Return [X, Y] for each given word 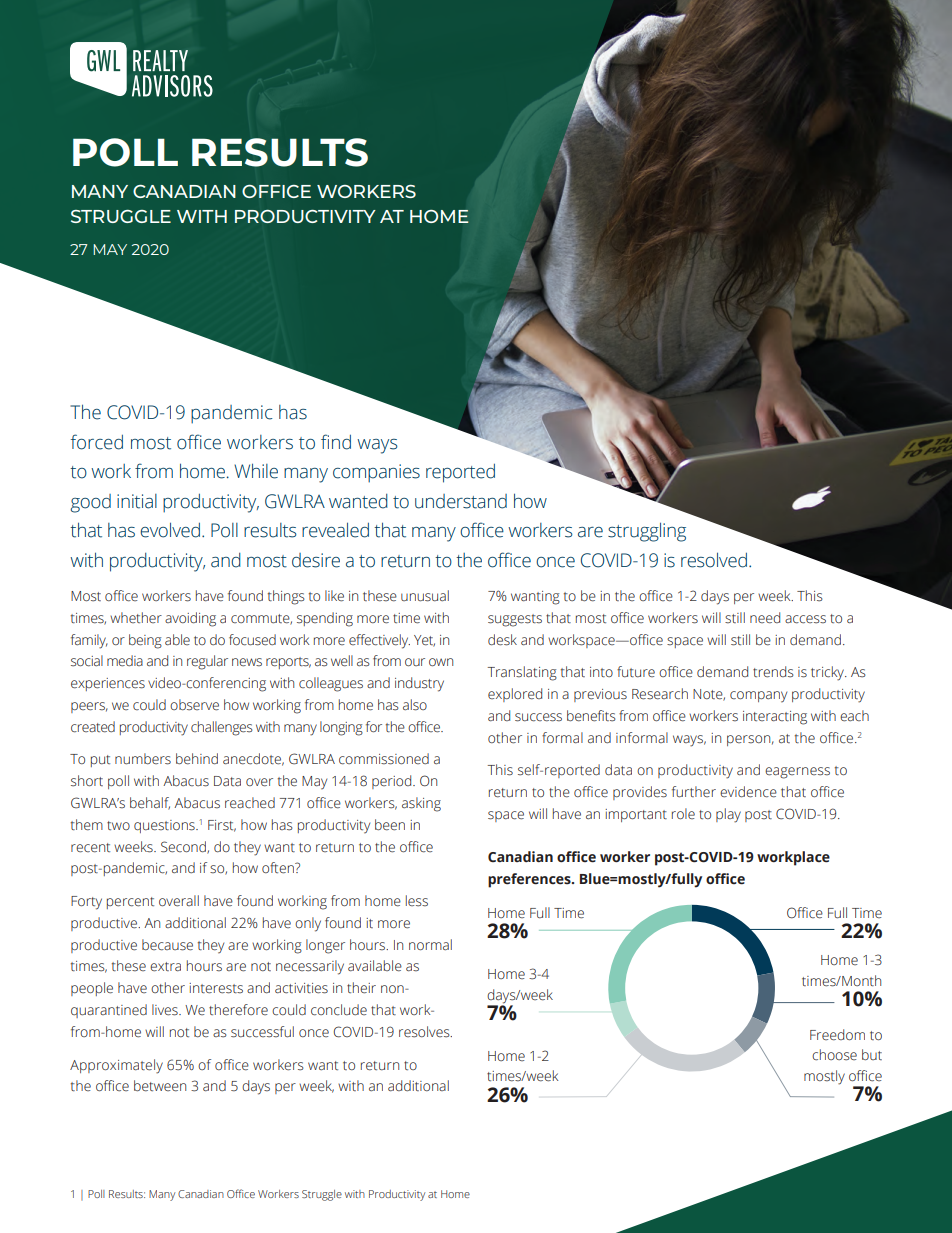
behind [197, 759]
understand [461, 501]
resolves [425, 1032]
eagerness [797, 773]
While [256, 471]
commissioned [384, 759]
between [160, 1086]
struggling [647, 532]
